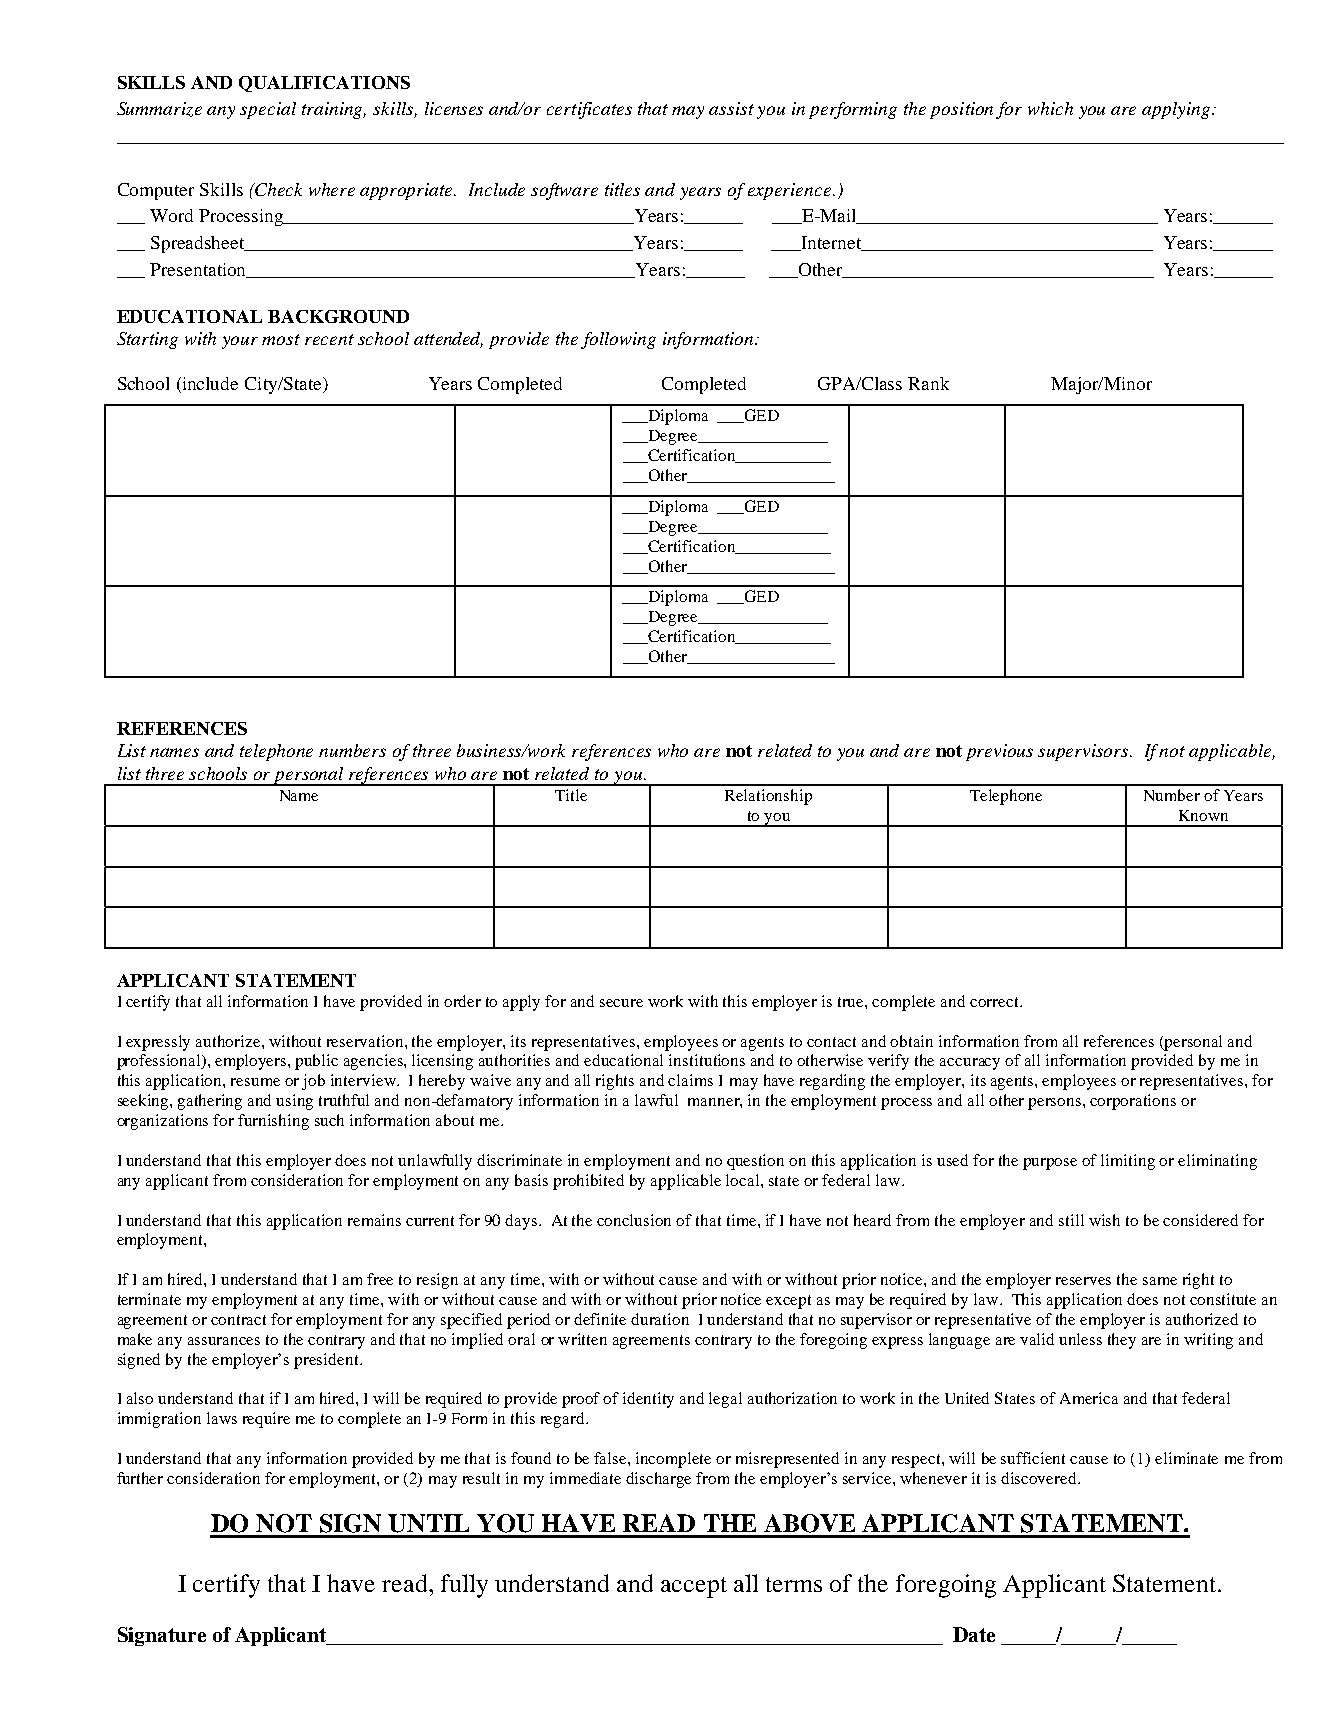 This screenshot has height=1712, width=1323. Describe the element at coordinates (928, 383) in the screenshot. I see `Rank` at that location.
